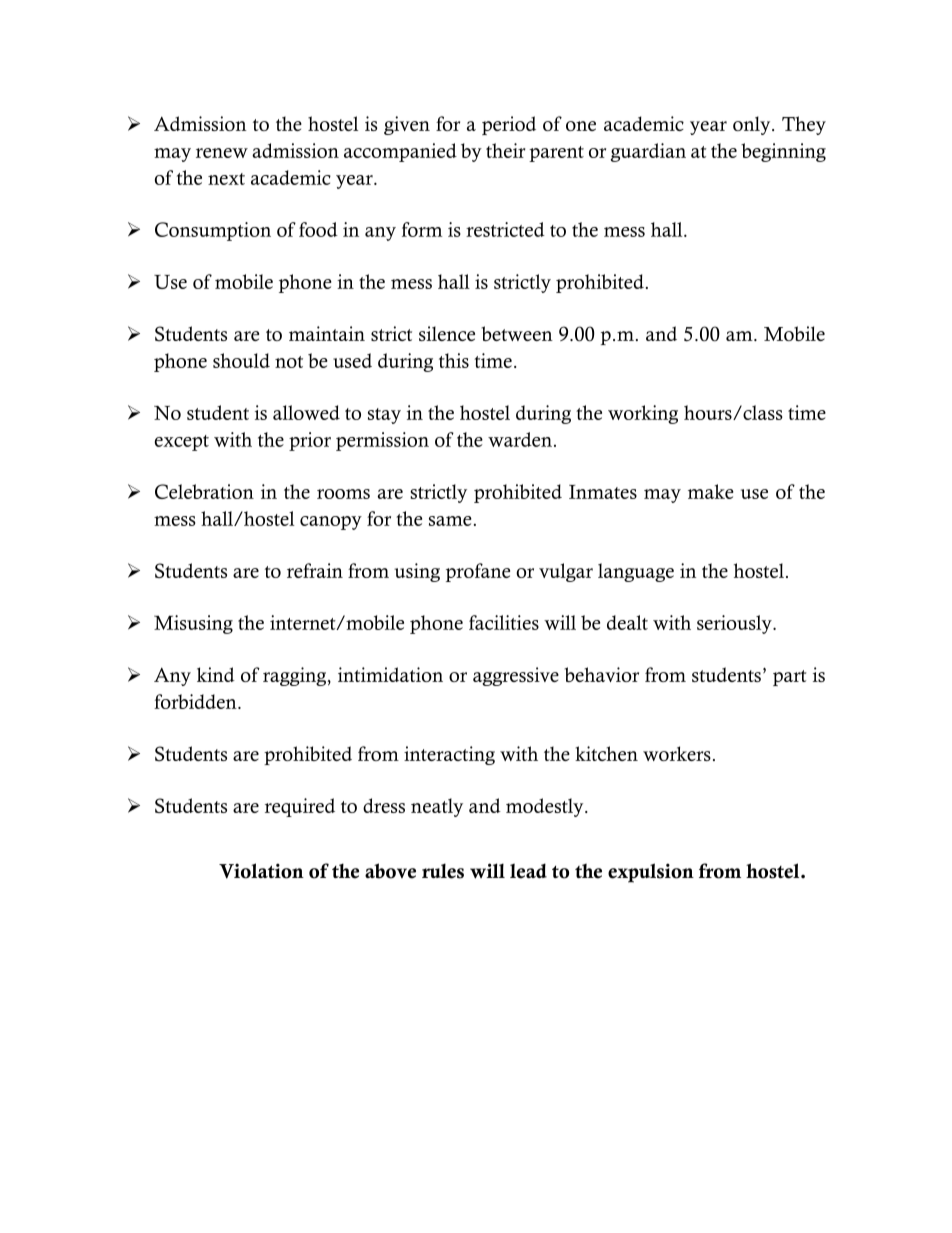  I want to click on Violation, so click(261, 871).
